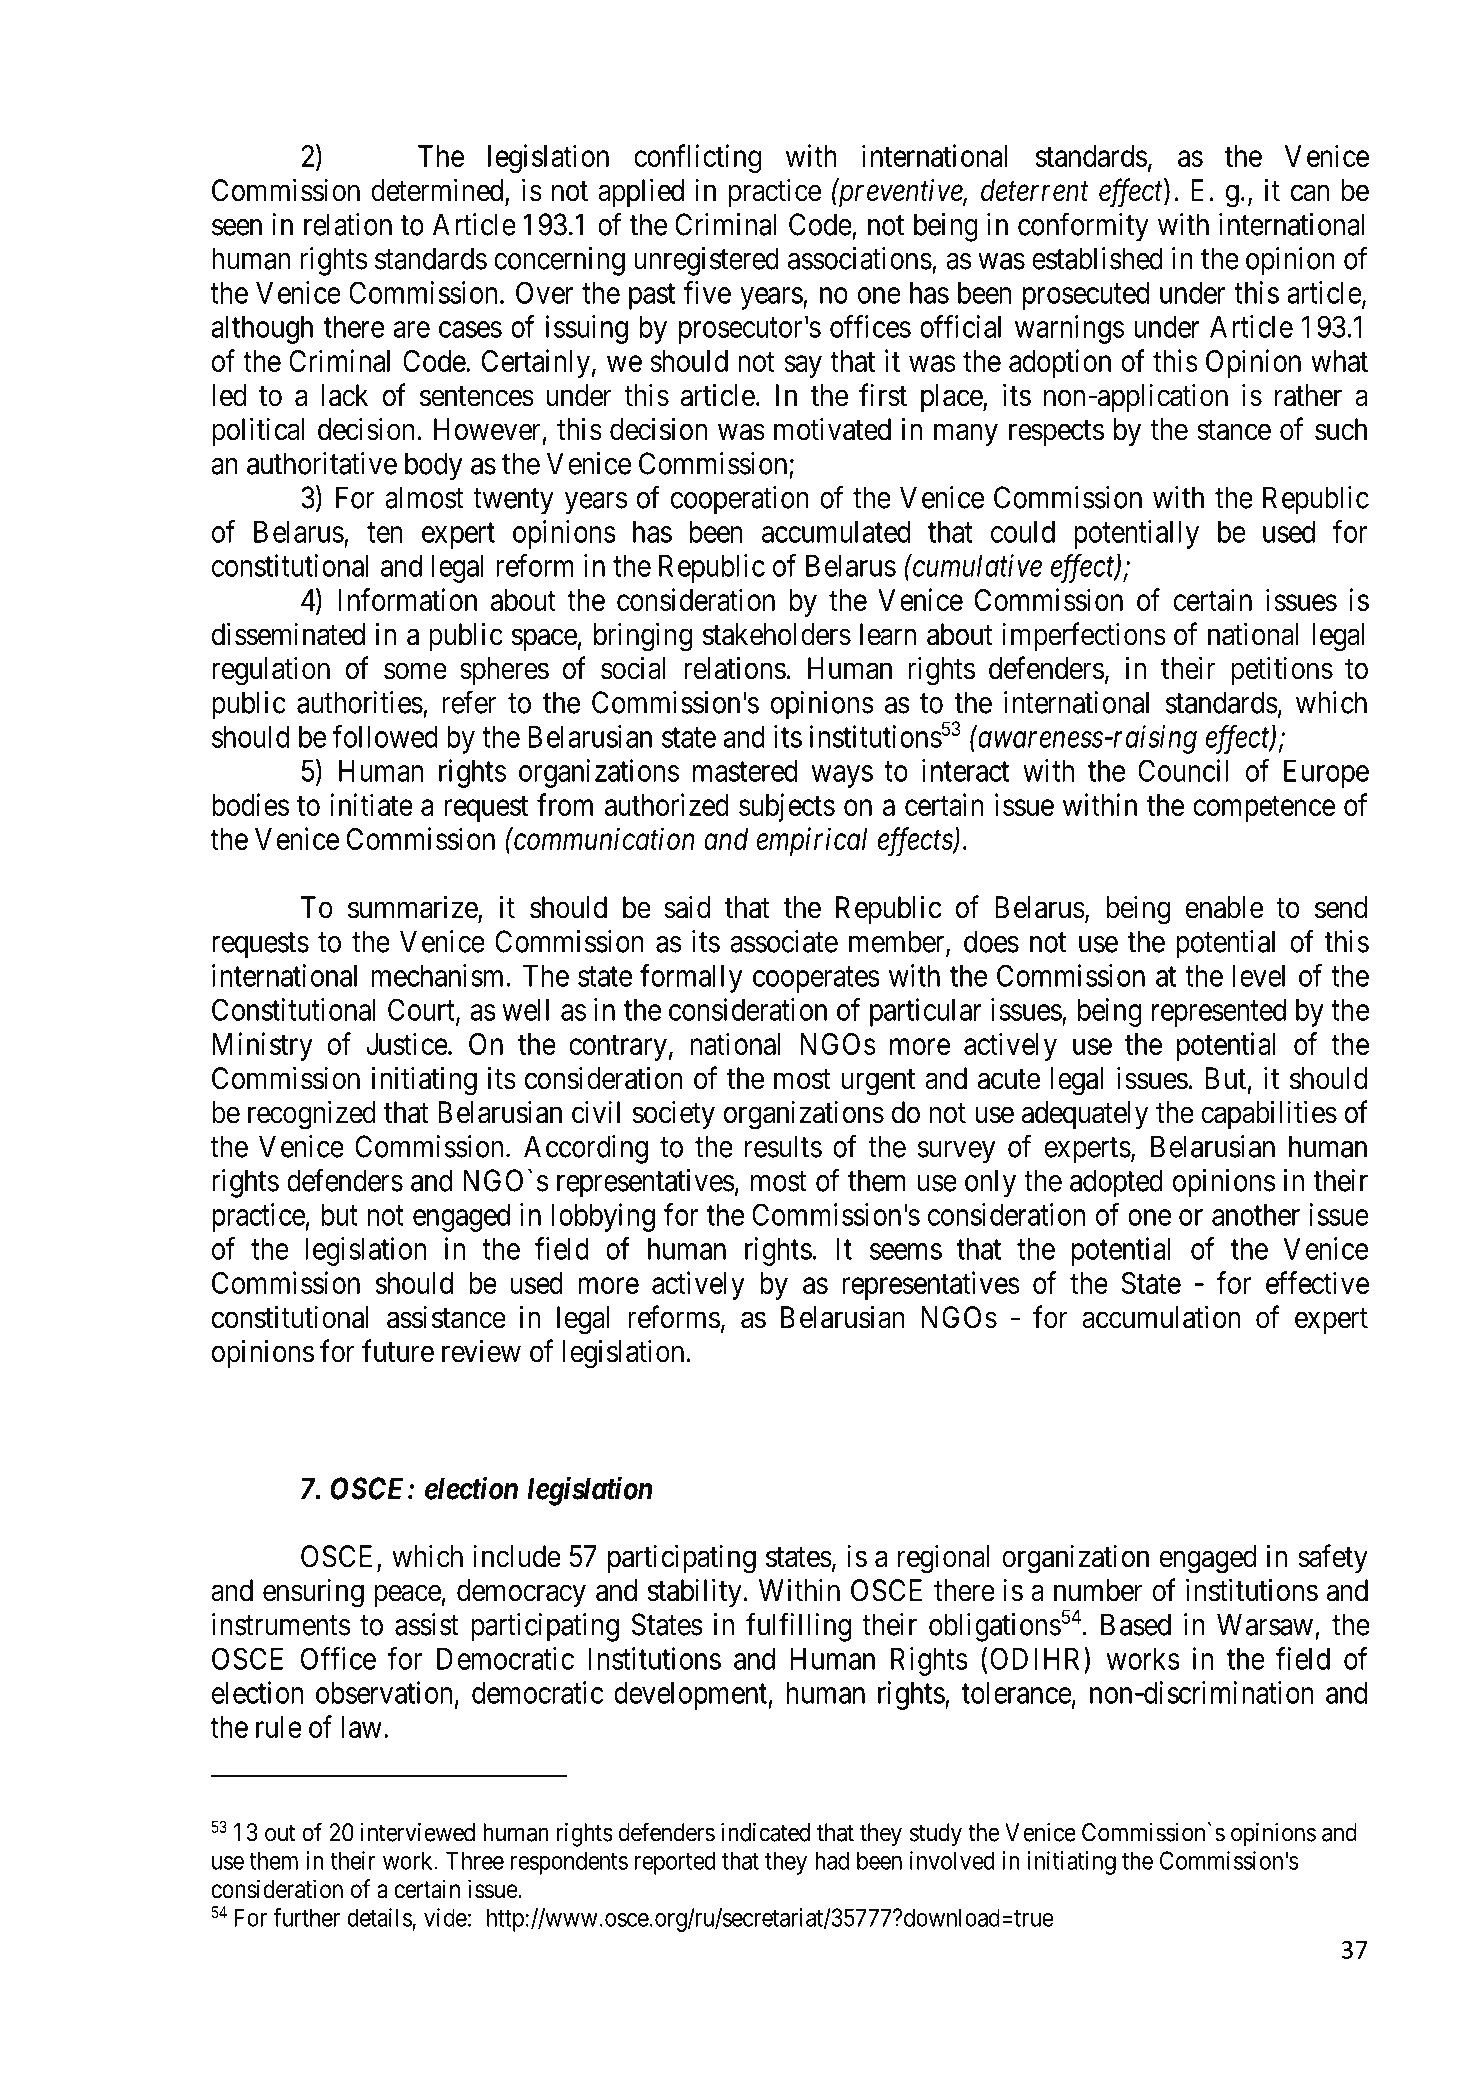 Image resolution: width=1473 pixels, height=2083 pixels. I want to click on mastered, so click(745, 771).
